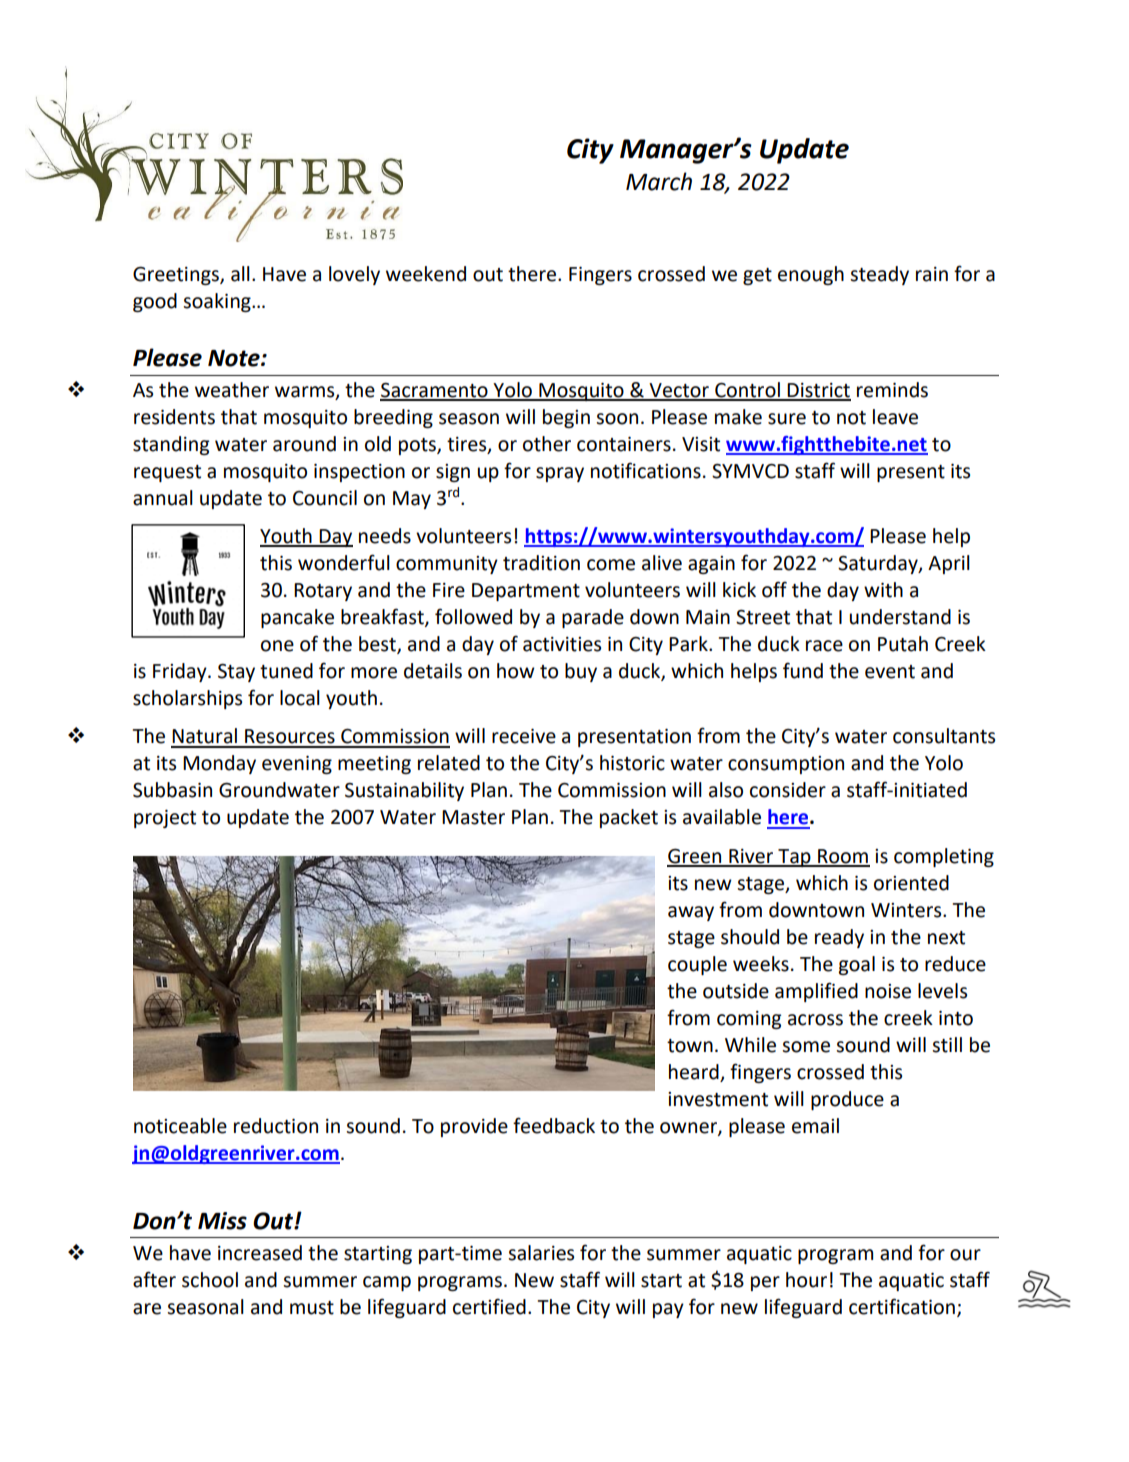 Image resolution: width=1129 pixels, height=1462 pixels. I want to click on March, so click(659, 181).
